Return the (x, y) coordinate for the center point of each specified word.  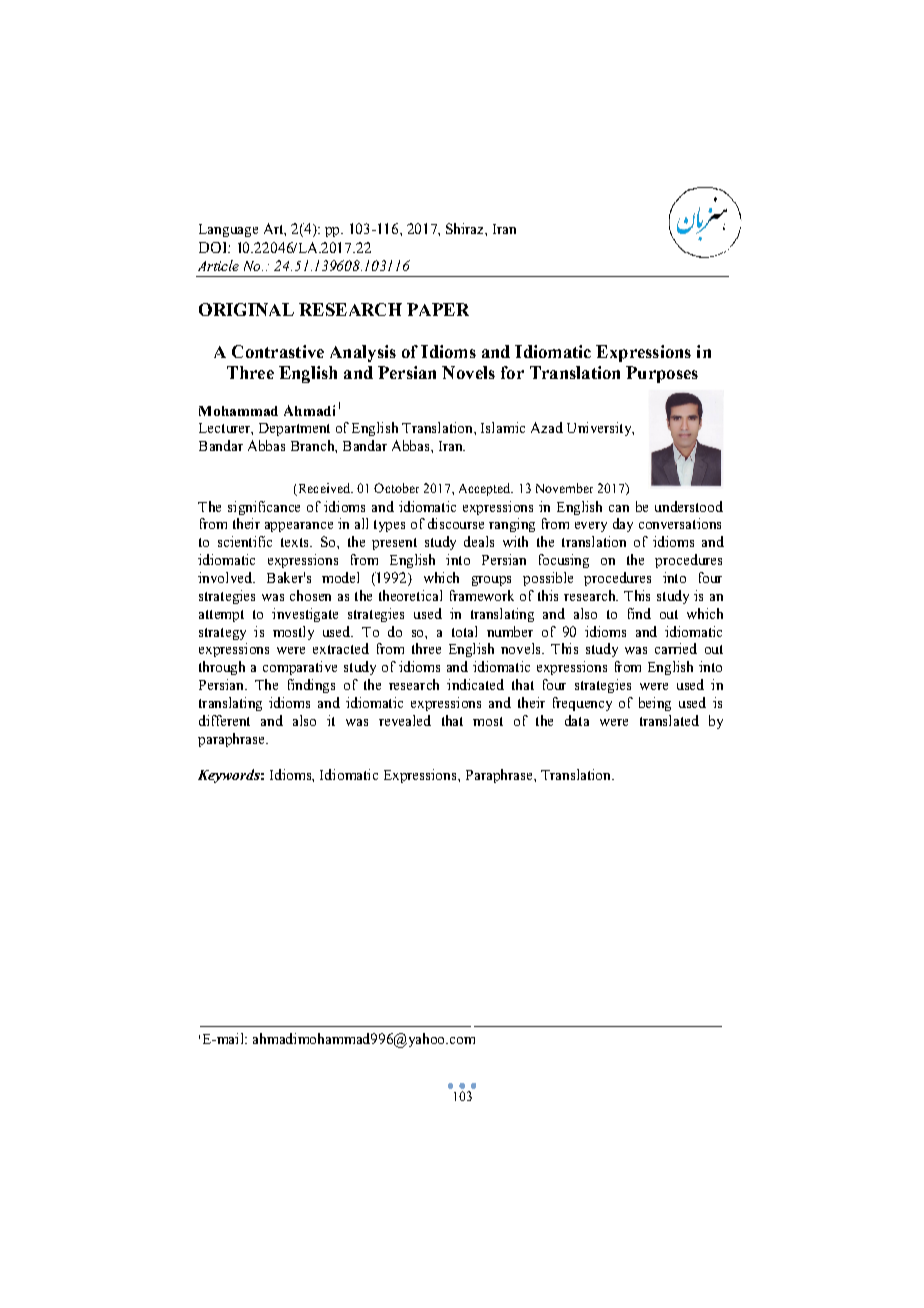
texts (296, 542)
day (623, 525)
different (224, 720)
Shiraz (466, 228)
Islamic (503, 427)
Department (294, 429)
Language (228, 230)
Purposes (662, 374)
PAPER (438, 309)
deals (479, 541)
